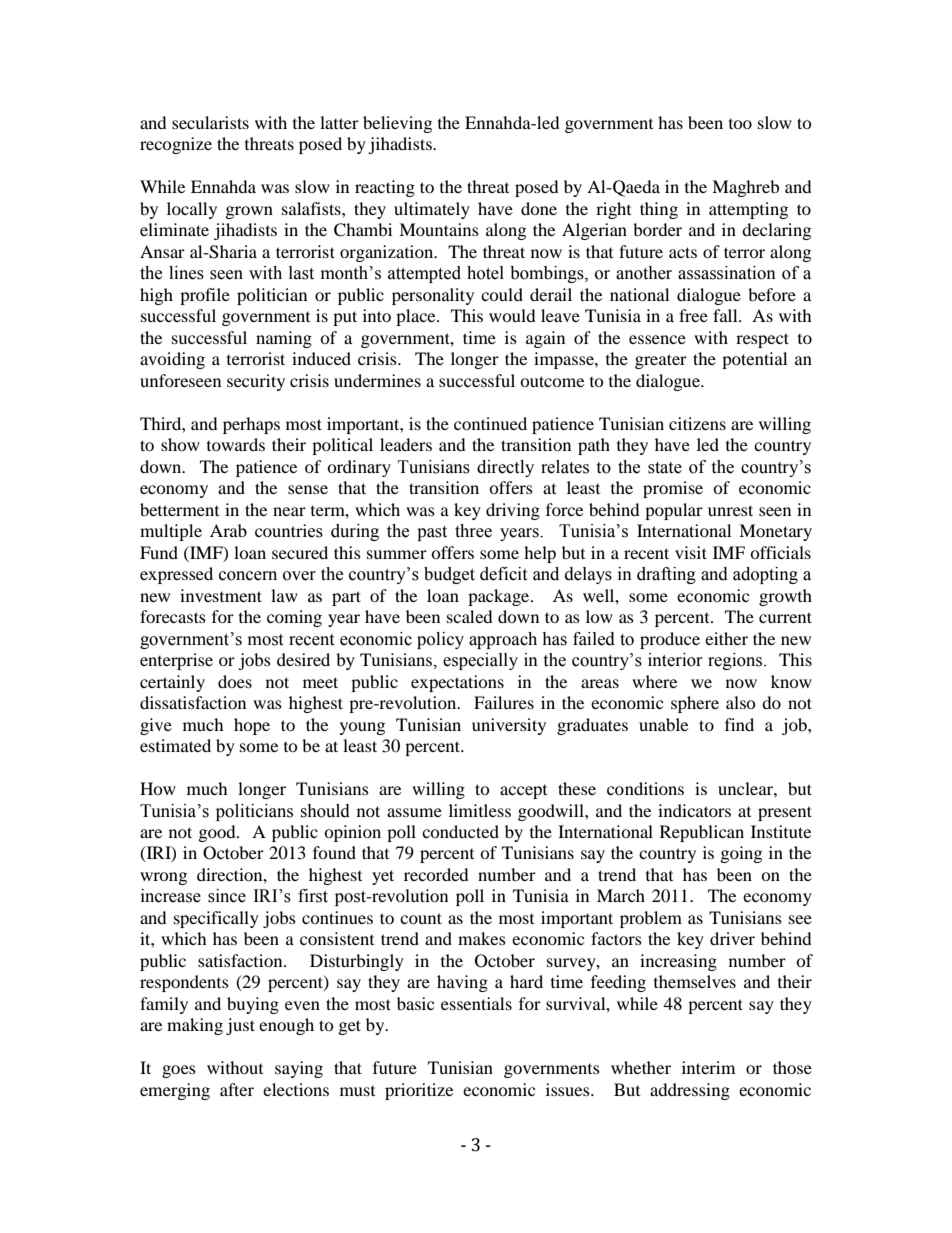 The height and width of the image is (1233, 952). I want to click on too, so click(740, 124).
